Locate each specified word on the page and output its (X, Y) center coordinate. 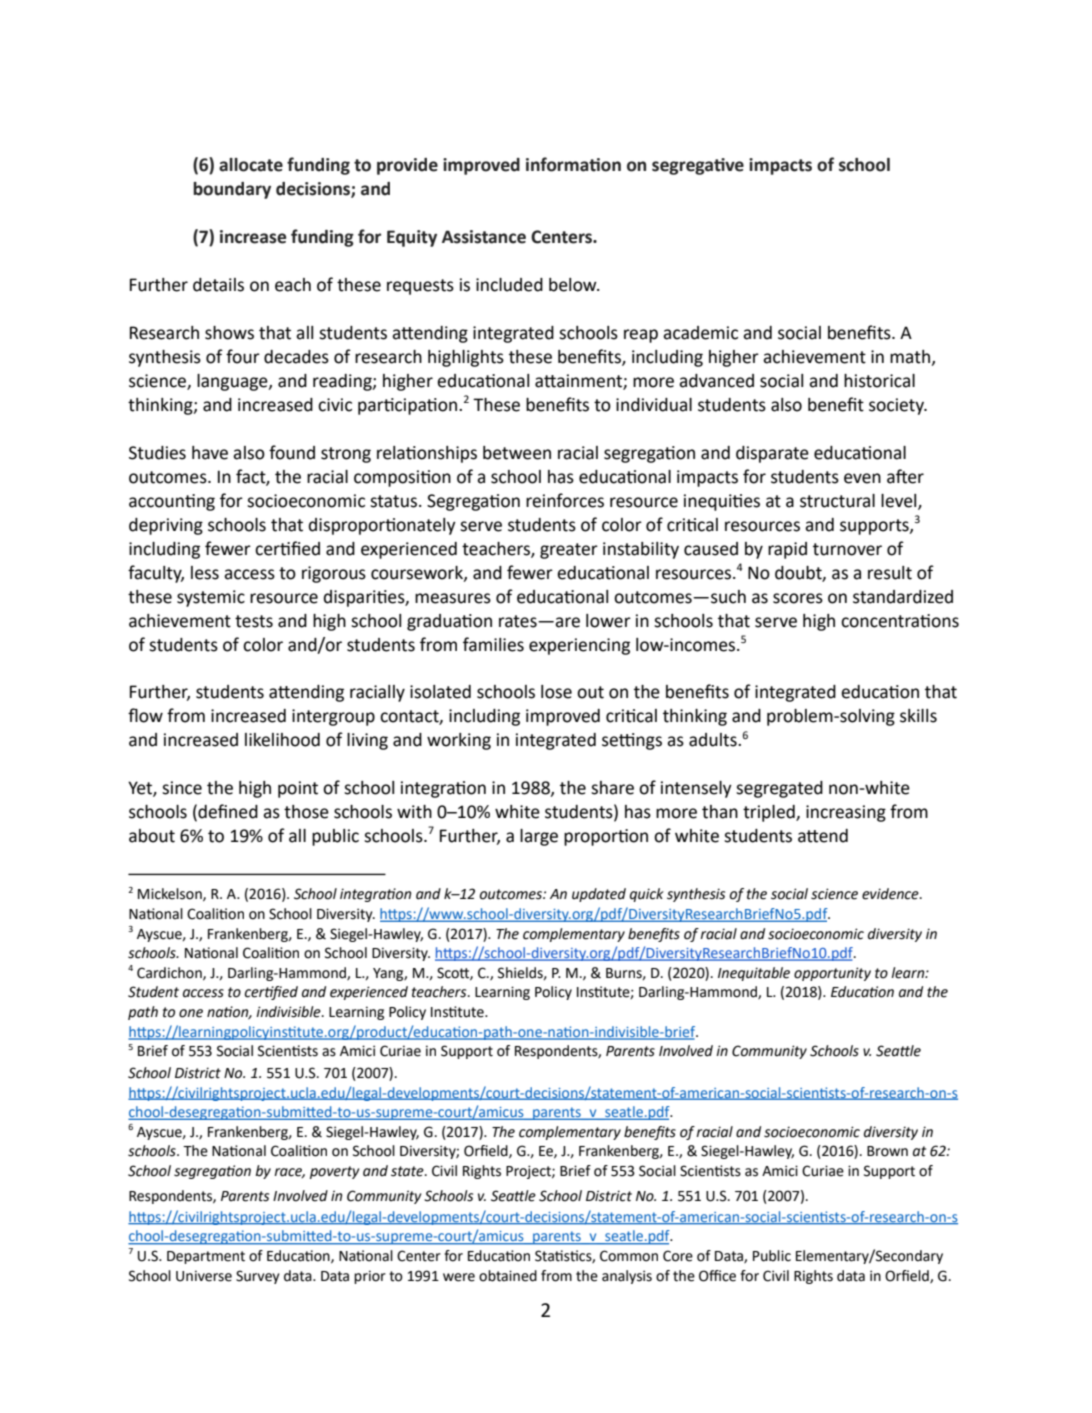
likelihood (282, 740)
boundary (232, 190)
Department (206, 1257)
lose (556, 692)
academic (700, 333)
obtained (508, 1276)
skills (918, 716)
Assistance (484, 237)
